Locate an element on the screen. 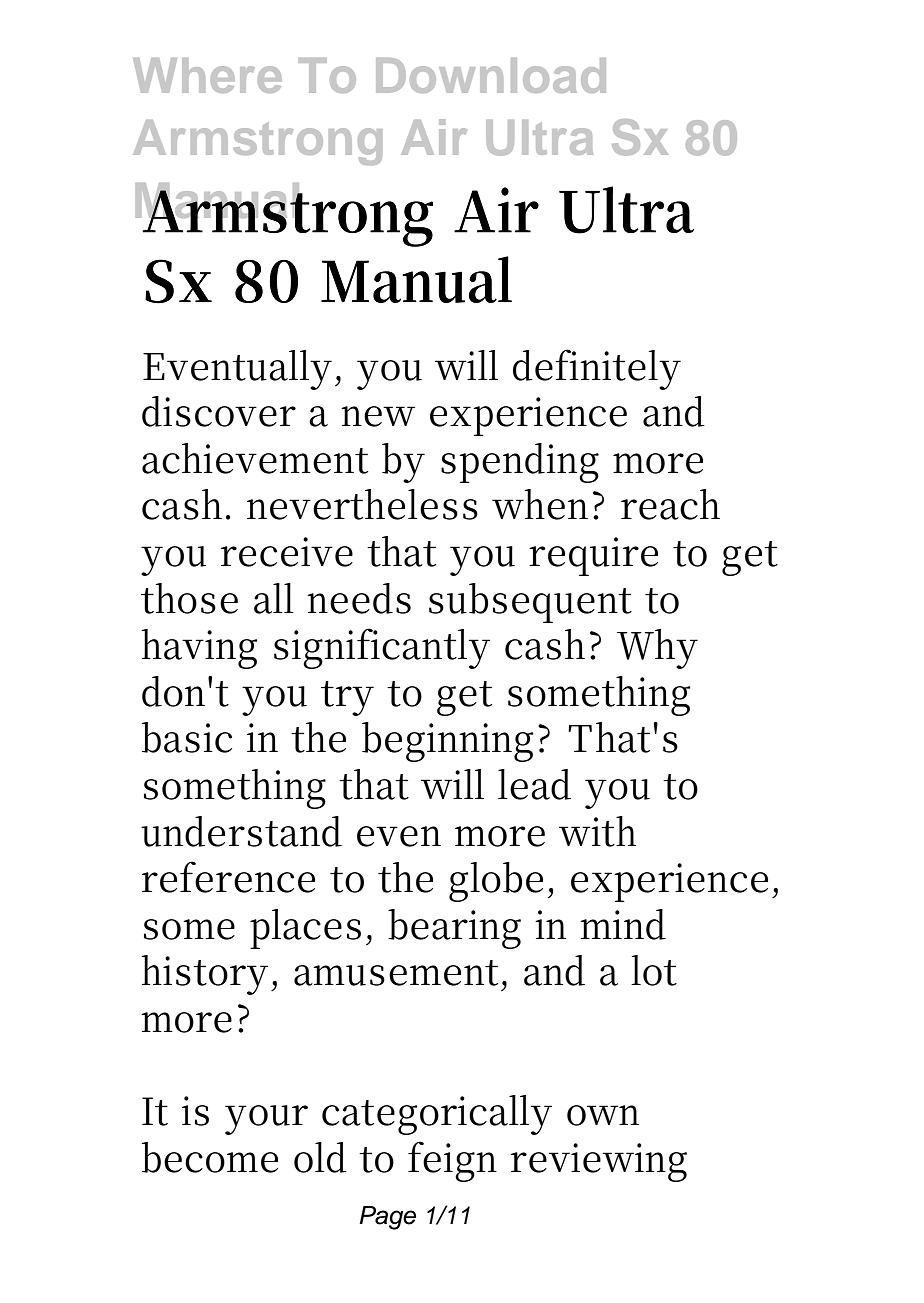 This screenshot has height=1303, width=924. Where is located at coordinates (207, 75).
